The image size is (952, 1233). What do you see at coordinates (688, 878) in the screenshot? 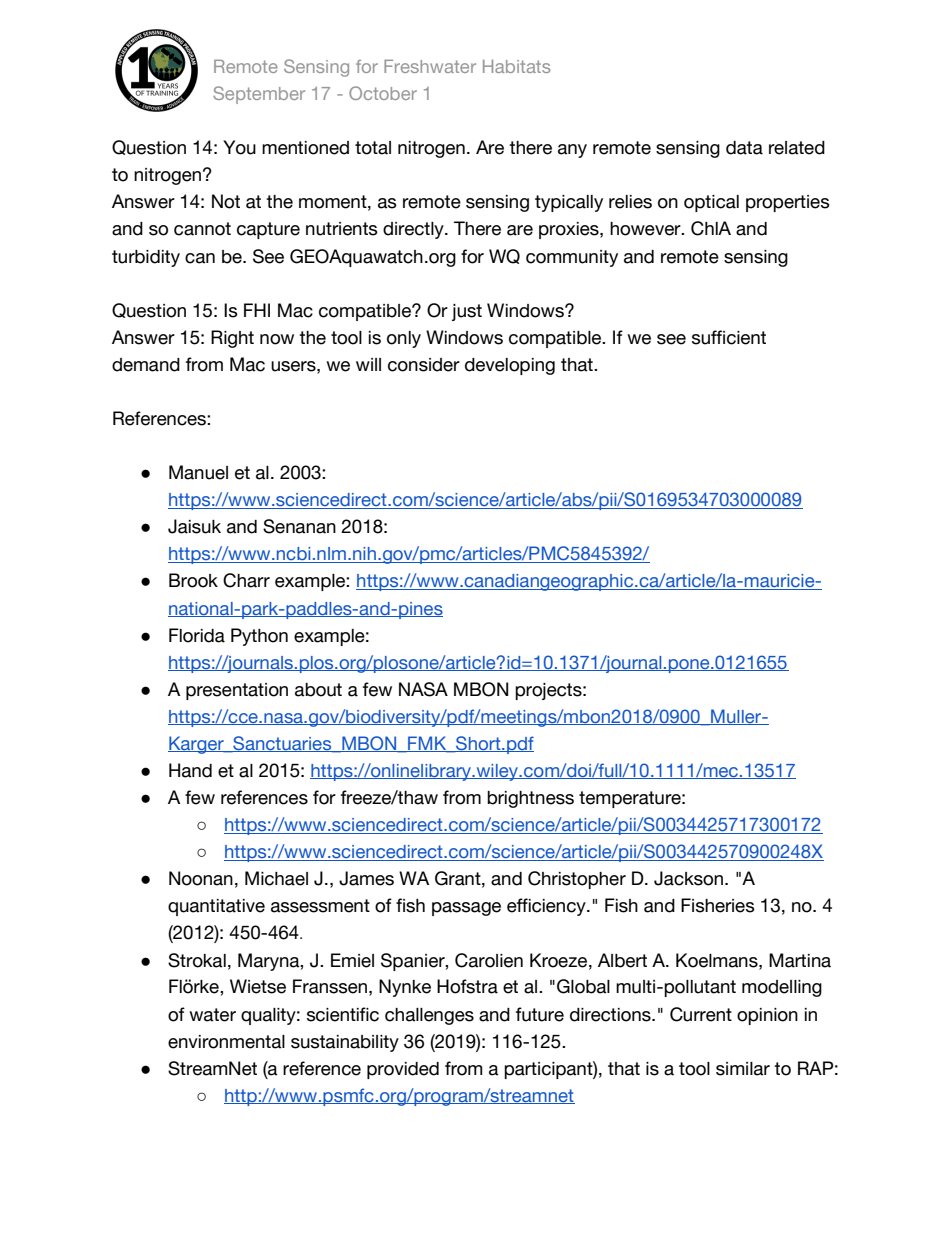
I see `Jackson` at bounding box center [688, 878].
